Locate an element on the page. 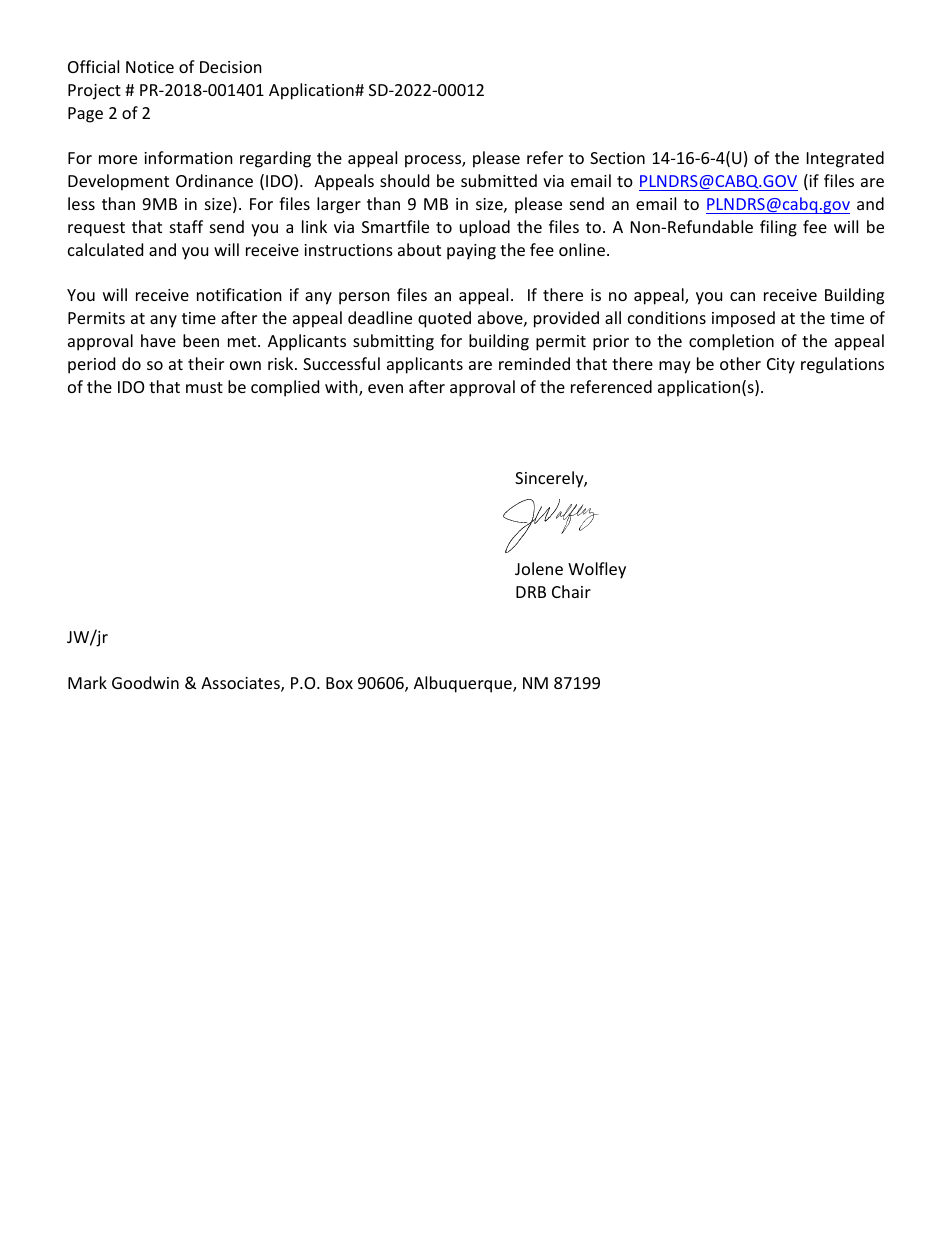 The width and height of the page is (952, 1233). Goodwin is located at coordinates (145, 682).
